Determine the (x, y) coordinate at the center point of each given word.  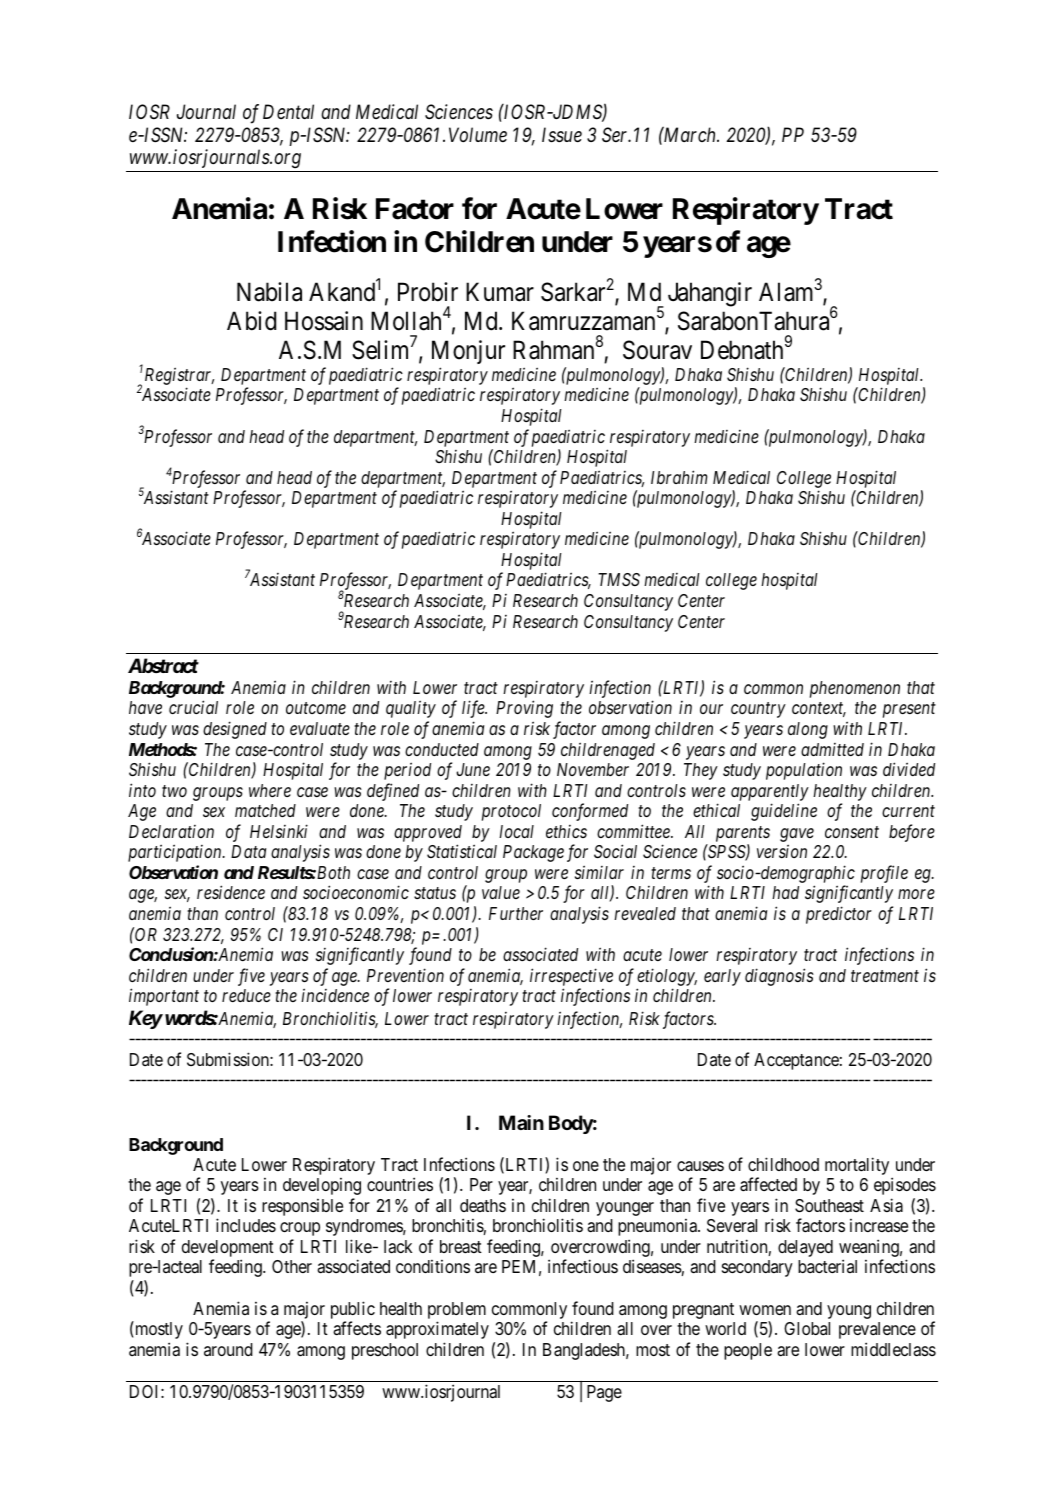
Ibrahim (679, 477)
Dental (288, 111)
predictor (839, 915)
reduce (246, 995)
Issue (562, 135)
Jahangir (710, 294)
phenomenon (855, 689)
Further (516, 913)
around (228, 1349)
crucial (193, 707)
